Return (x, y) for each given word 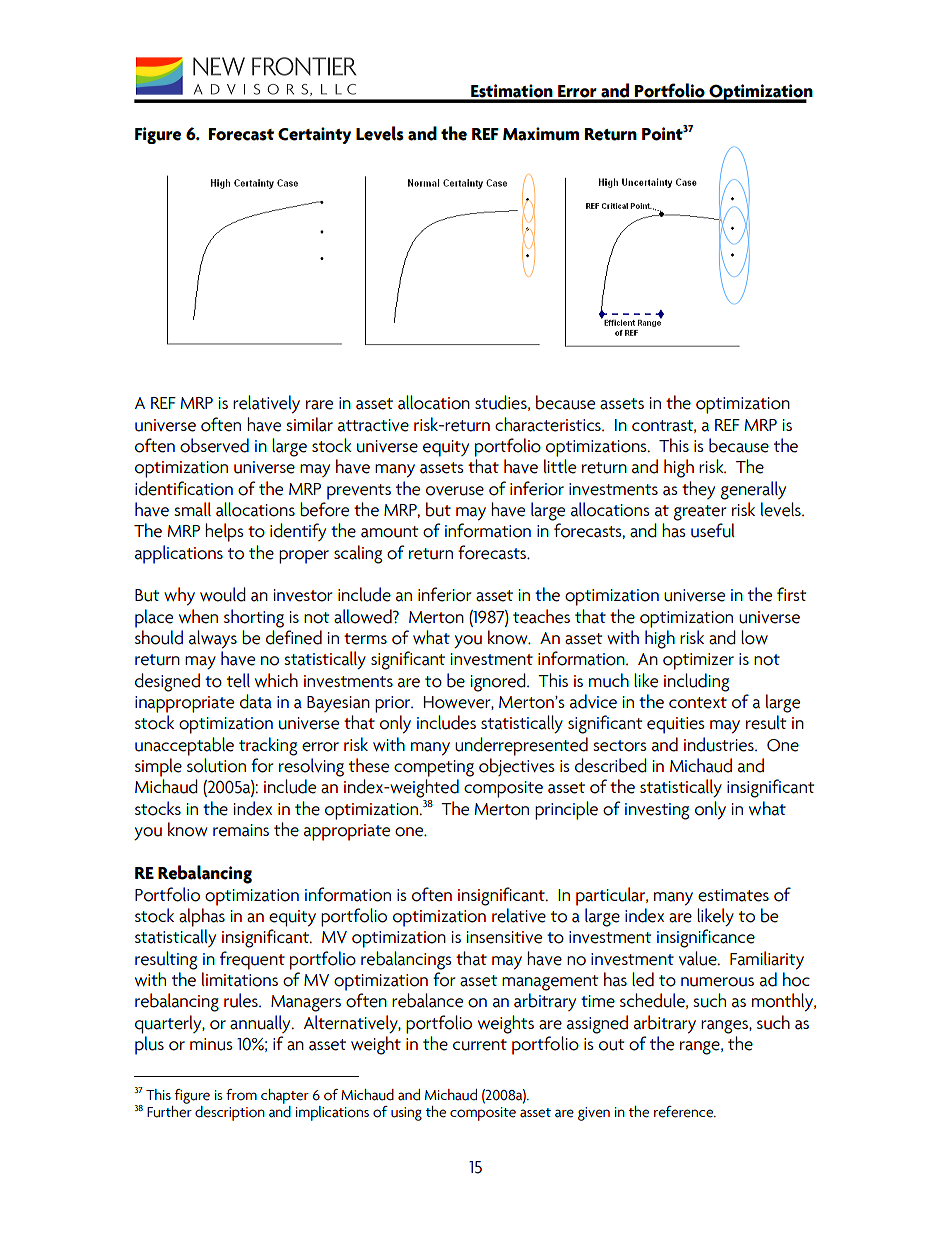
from (241, 1095)
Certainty (314, 135)
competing (434, 768)
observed (214, 445)
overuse (455, 491)
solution (216, 765)
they (698, 490)
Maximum (541, 134)
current (480, 1045)
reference (685, 1112)
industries (720, 744)
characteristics (549, 424)
